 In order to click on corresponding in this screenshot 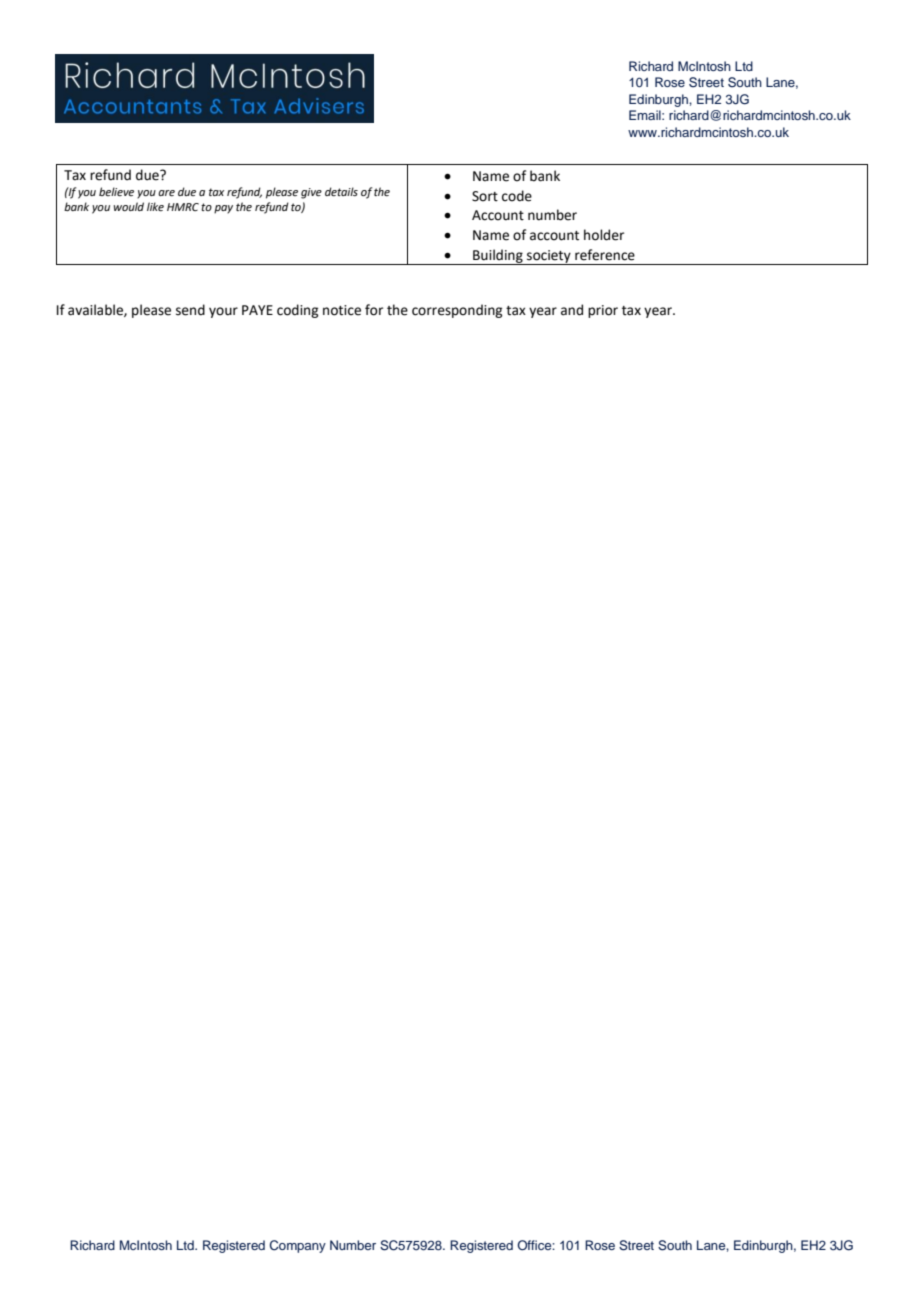, I will do `click(457, 311)`.
